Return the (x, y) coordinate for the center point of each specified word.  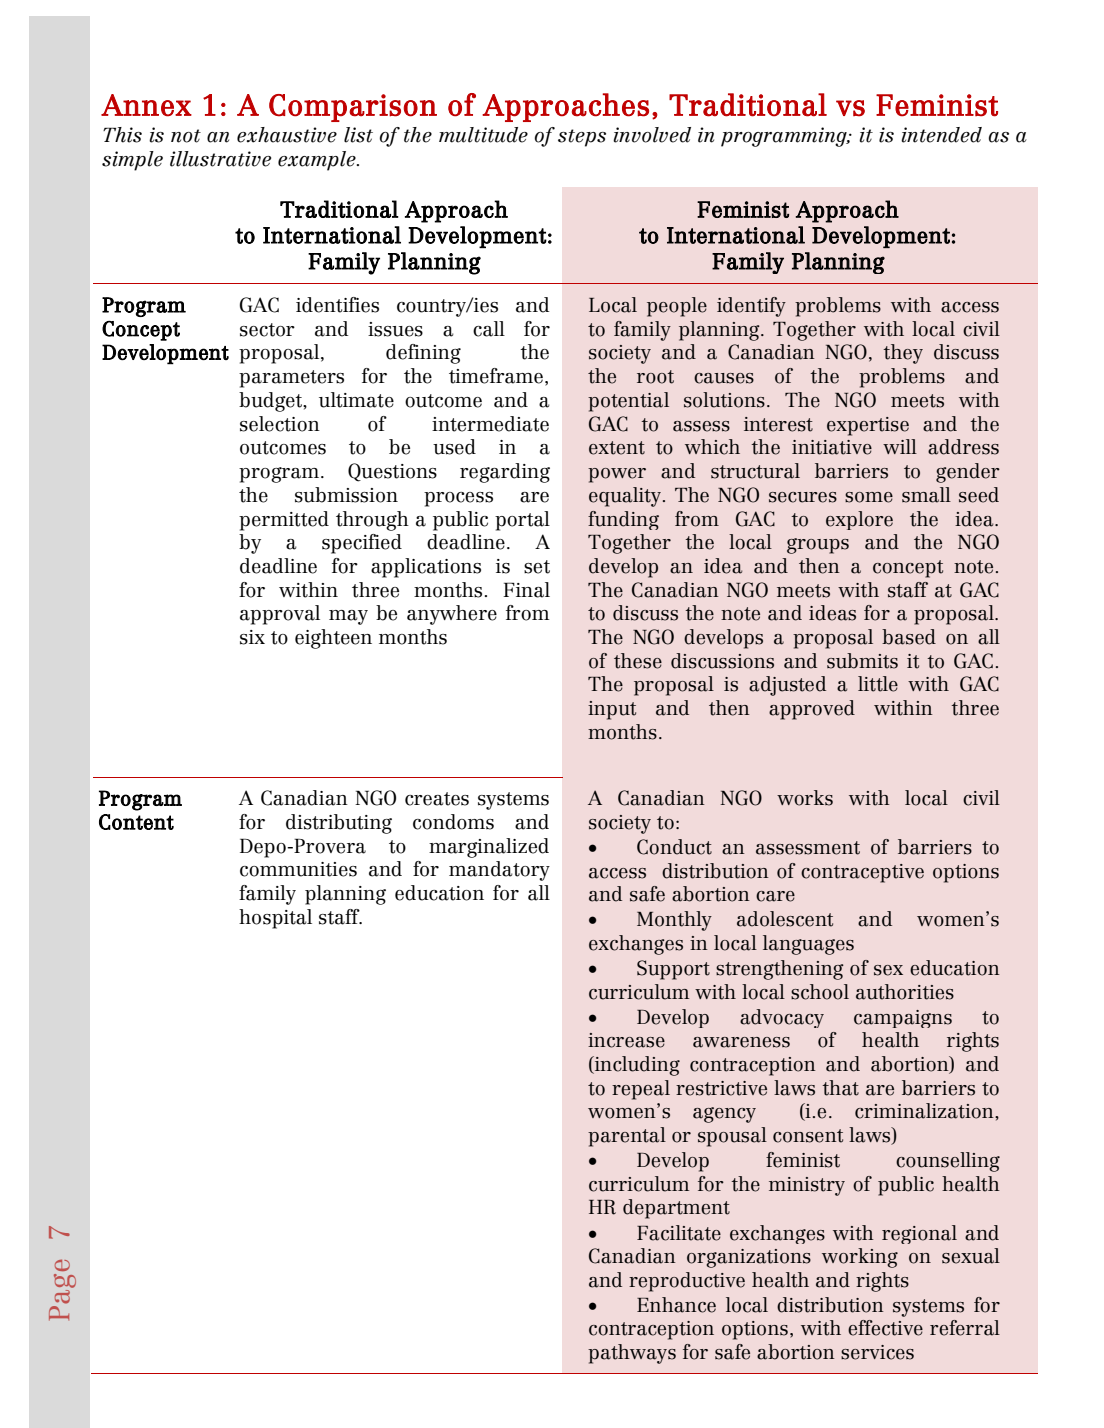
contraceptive (862, 873)
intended (941, 135)
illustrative (220, 159)
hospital (275, 919)
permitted (284, 521)
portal (522, 521)
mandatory (499, 871)
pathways (632, 1354)
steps (582, 138)
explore (859, 520)
